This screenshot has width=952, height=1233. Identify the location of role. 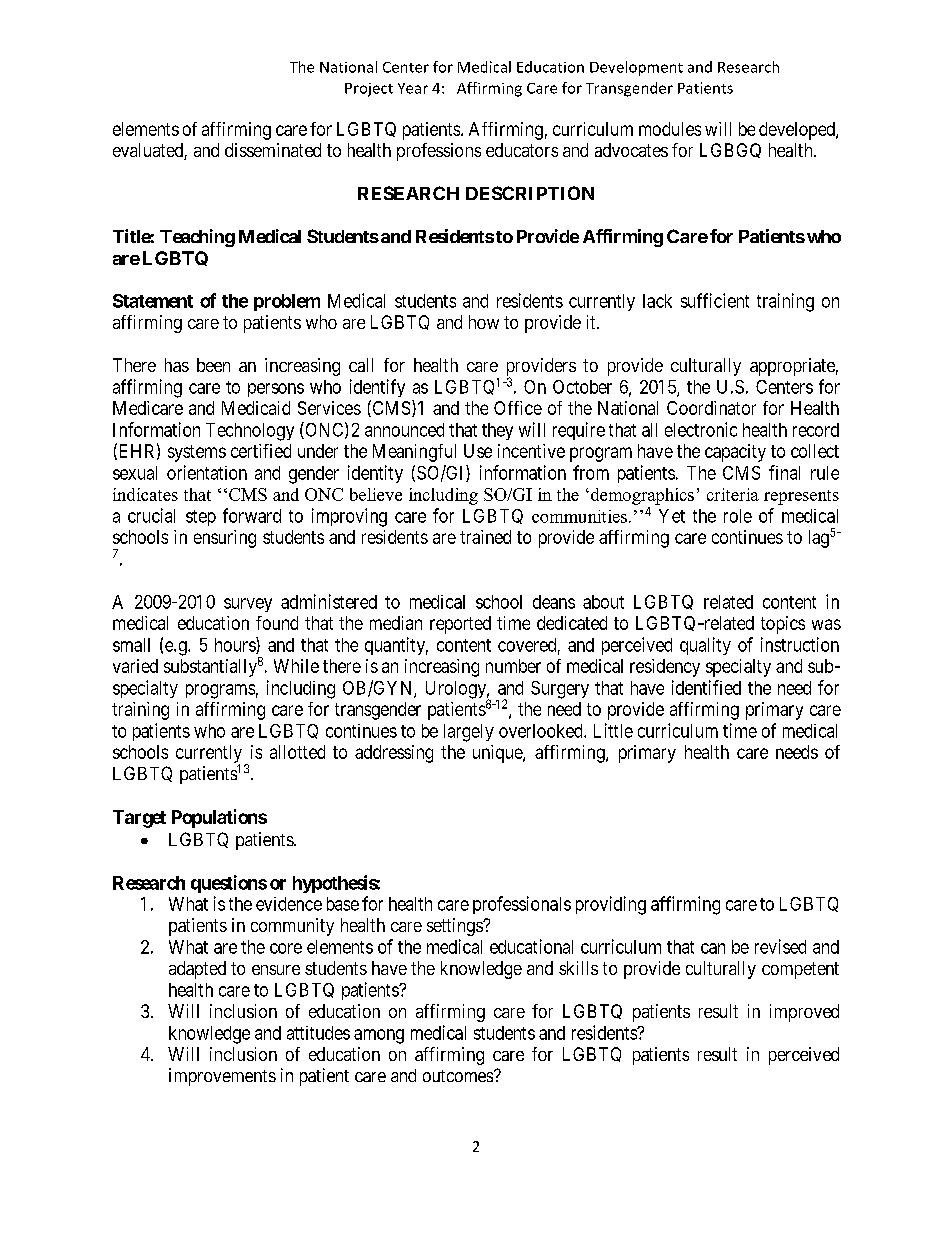
(738, 516).
